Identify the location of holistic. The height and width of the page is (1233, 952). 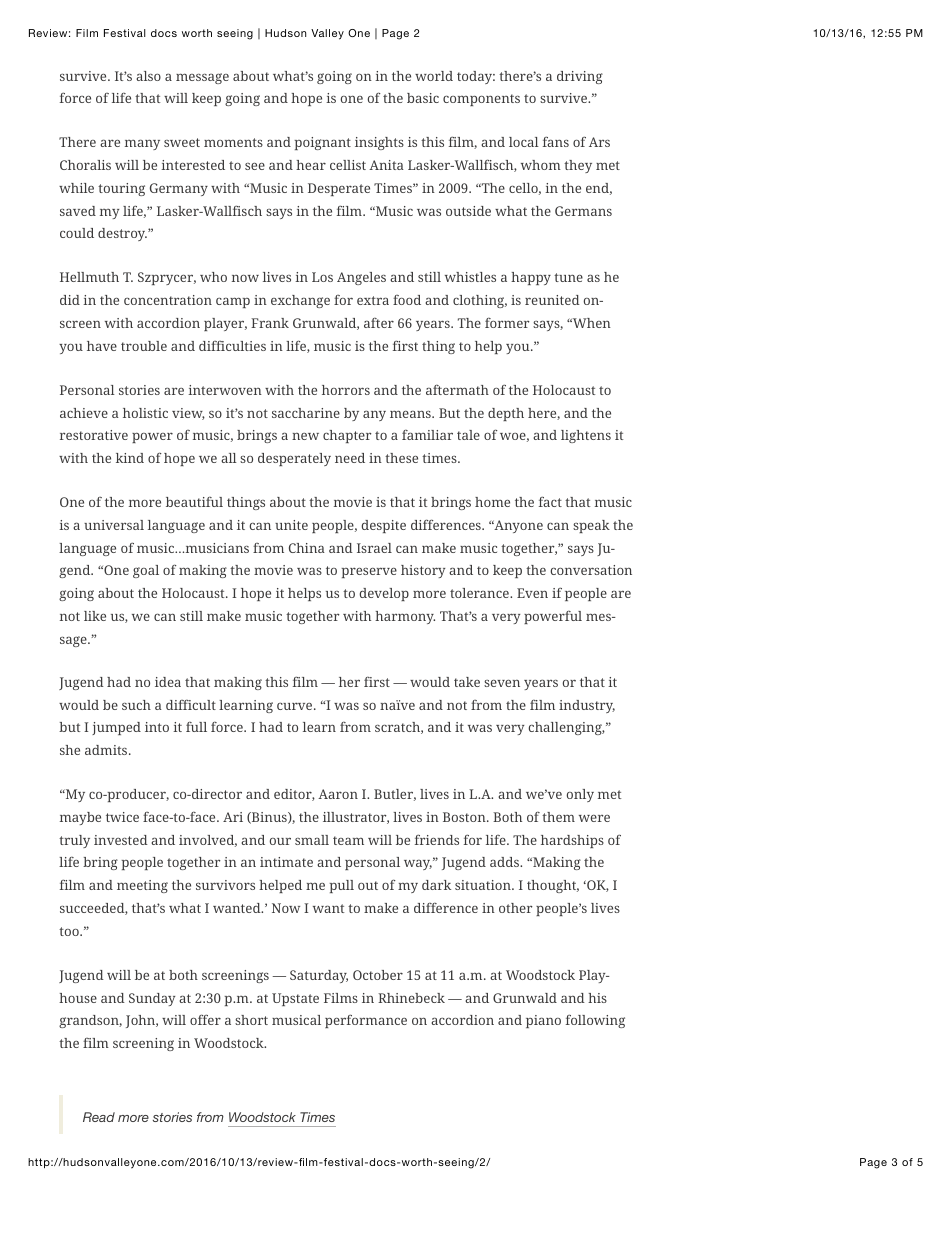
(145, 413).
